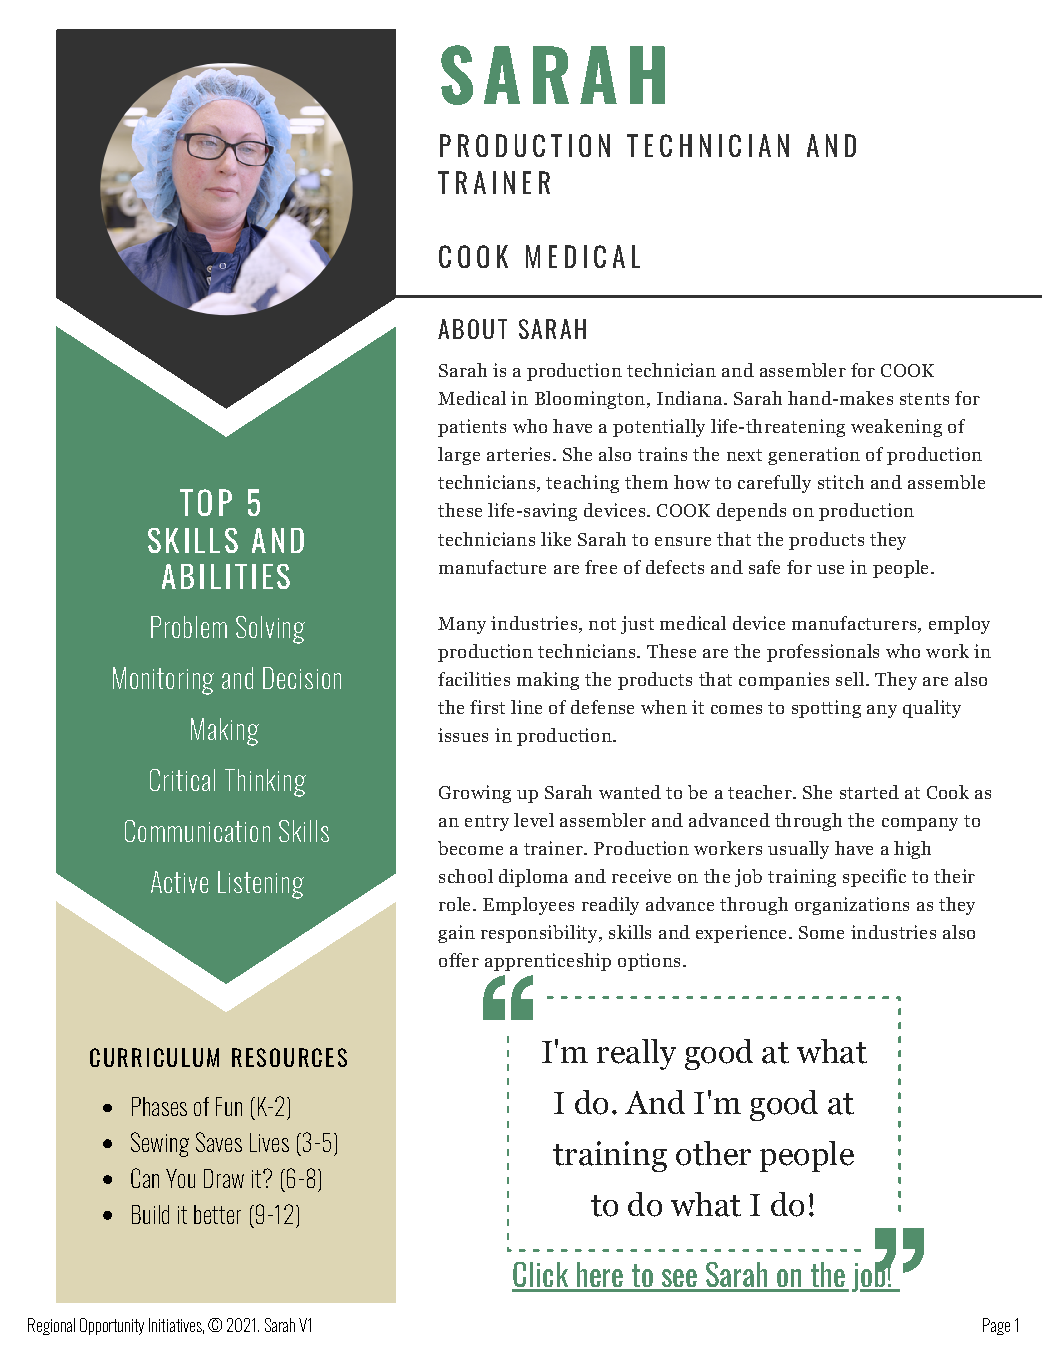 The width and height of the image is (1042, 1349). I want to click on ABOUT, so click(472, 329).
